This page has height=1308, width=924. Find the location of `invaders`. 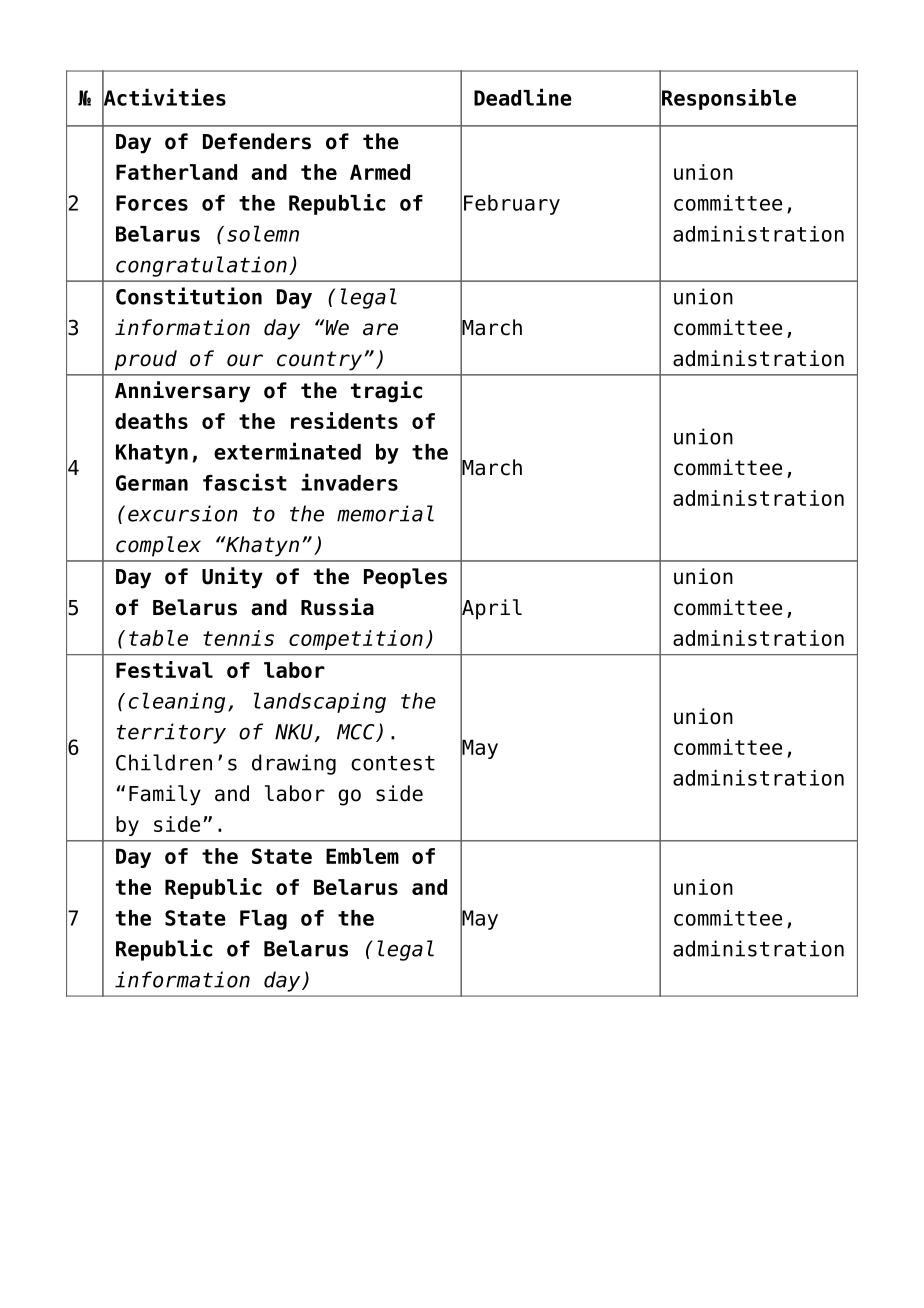

invaders is located at coordinates (349, 482).
